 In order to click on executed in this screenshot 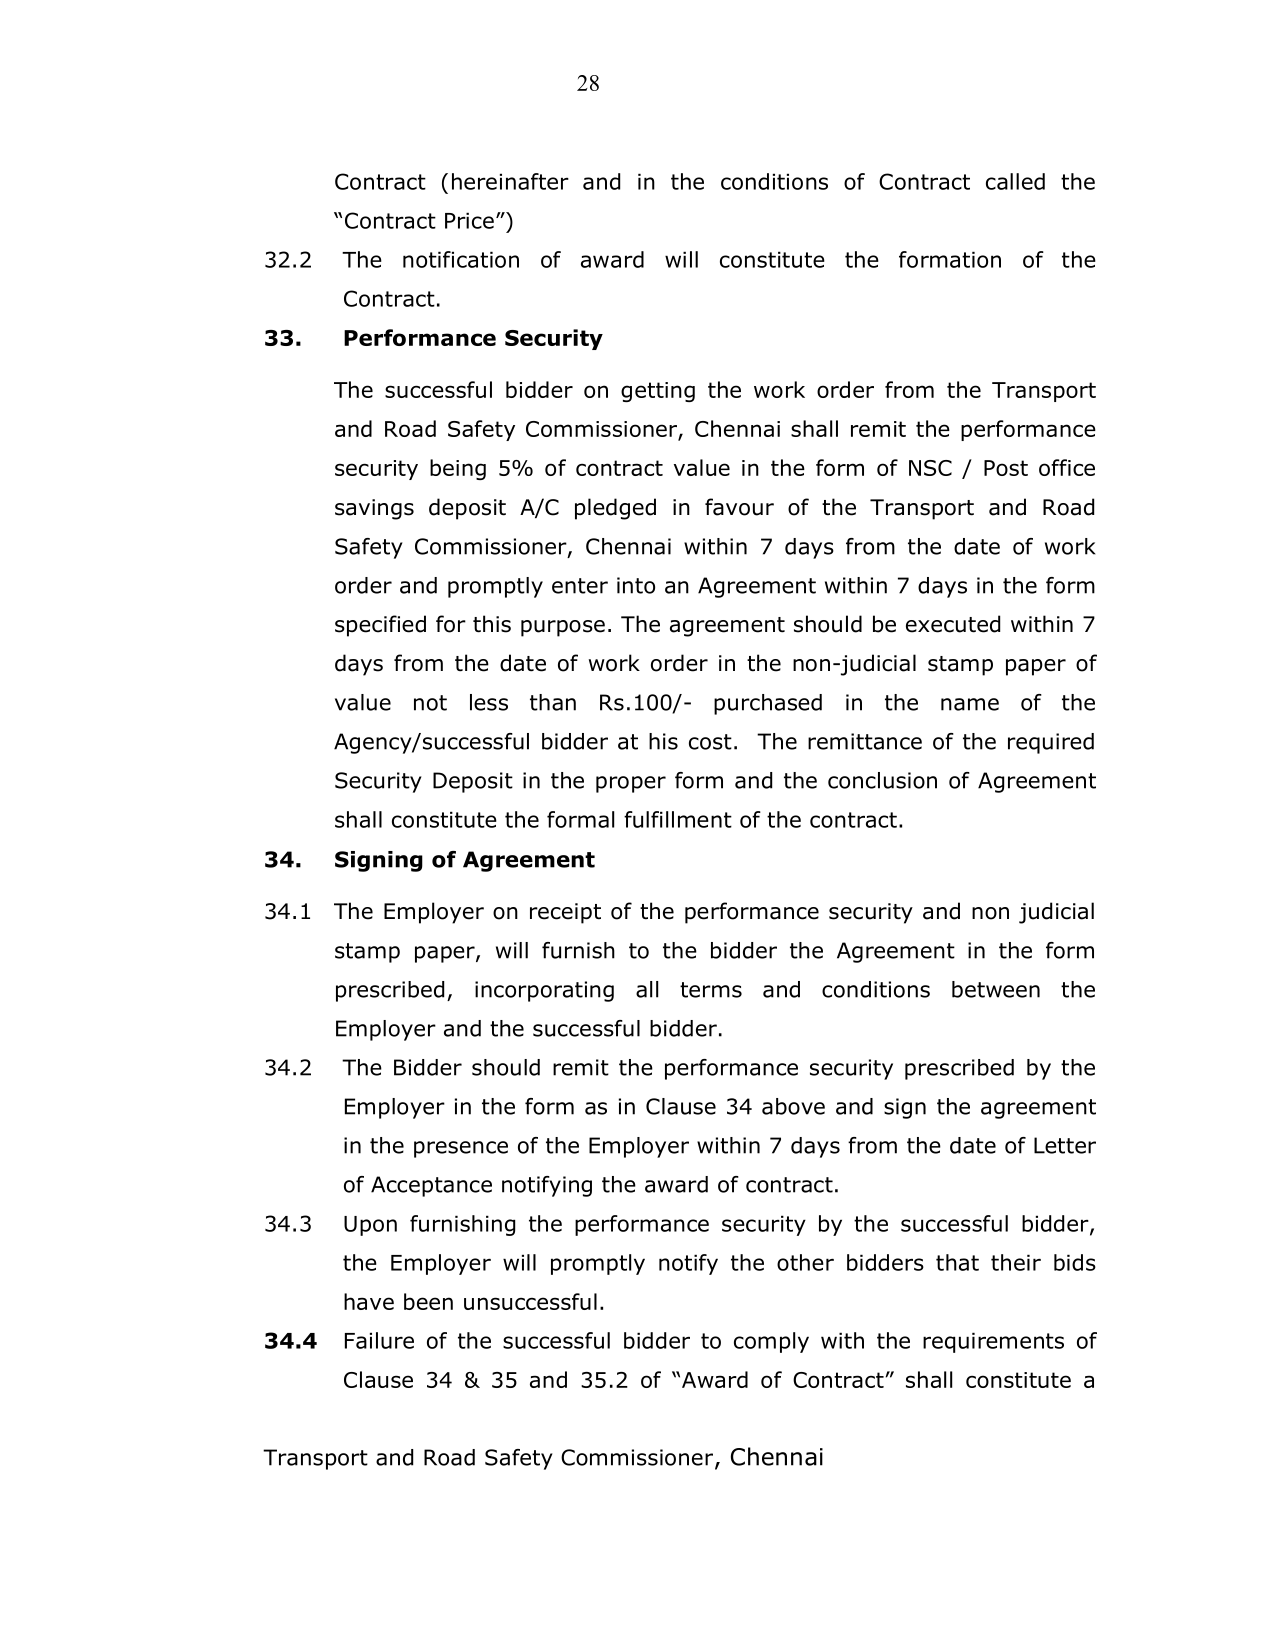, I will do `click(953, 624)`.
